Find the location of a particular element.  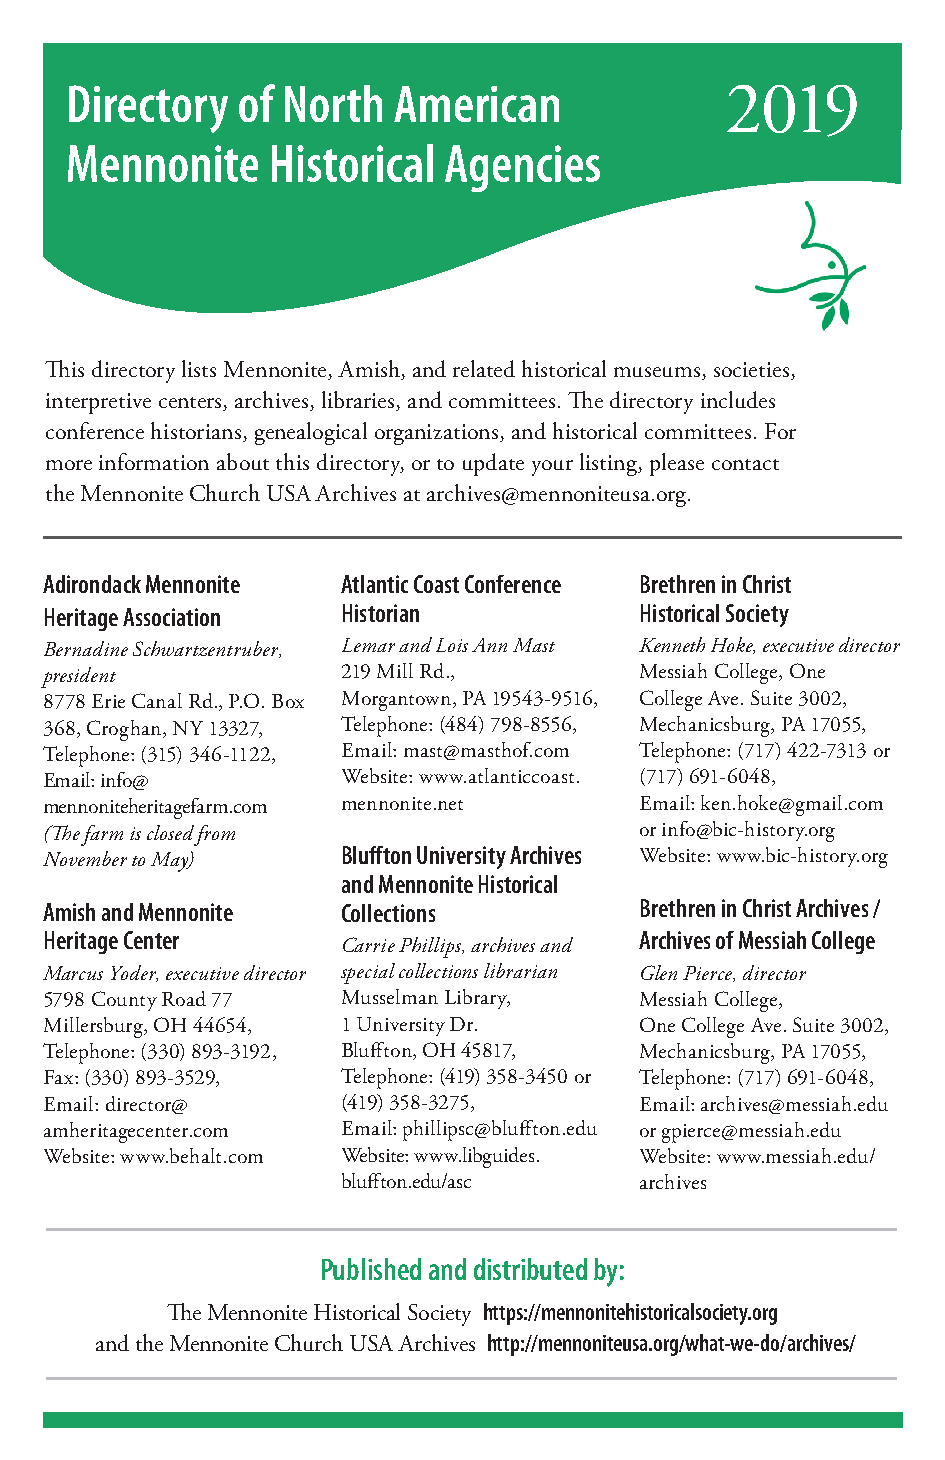

Published is located at coordinates (371, 1269).
